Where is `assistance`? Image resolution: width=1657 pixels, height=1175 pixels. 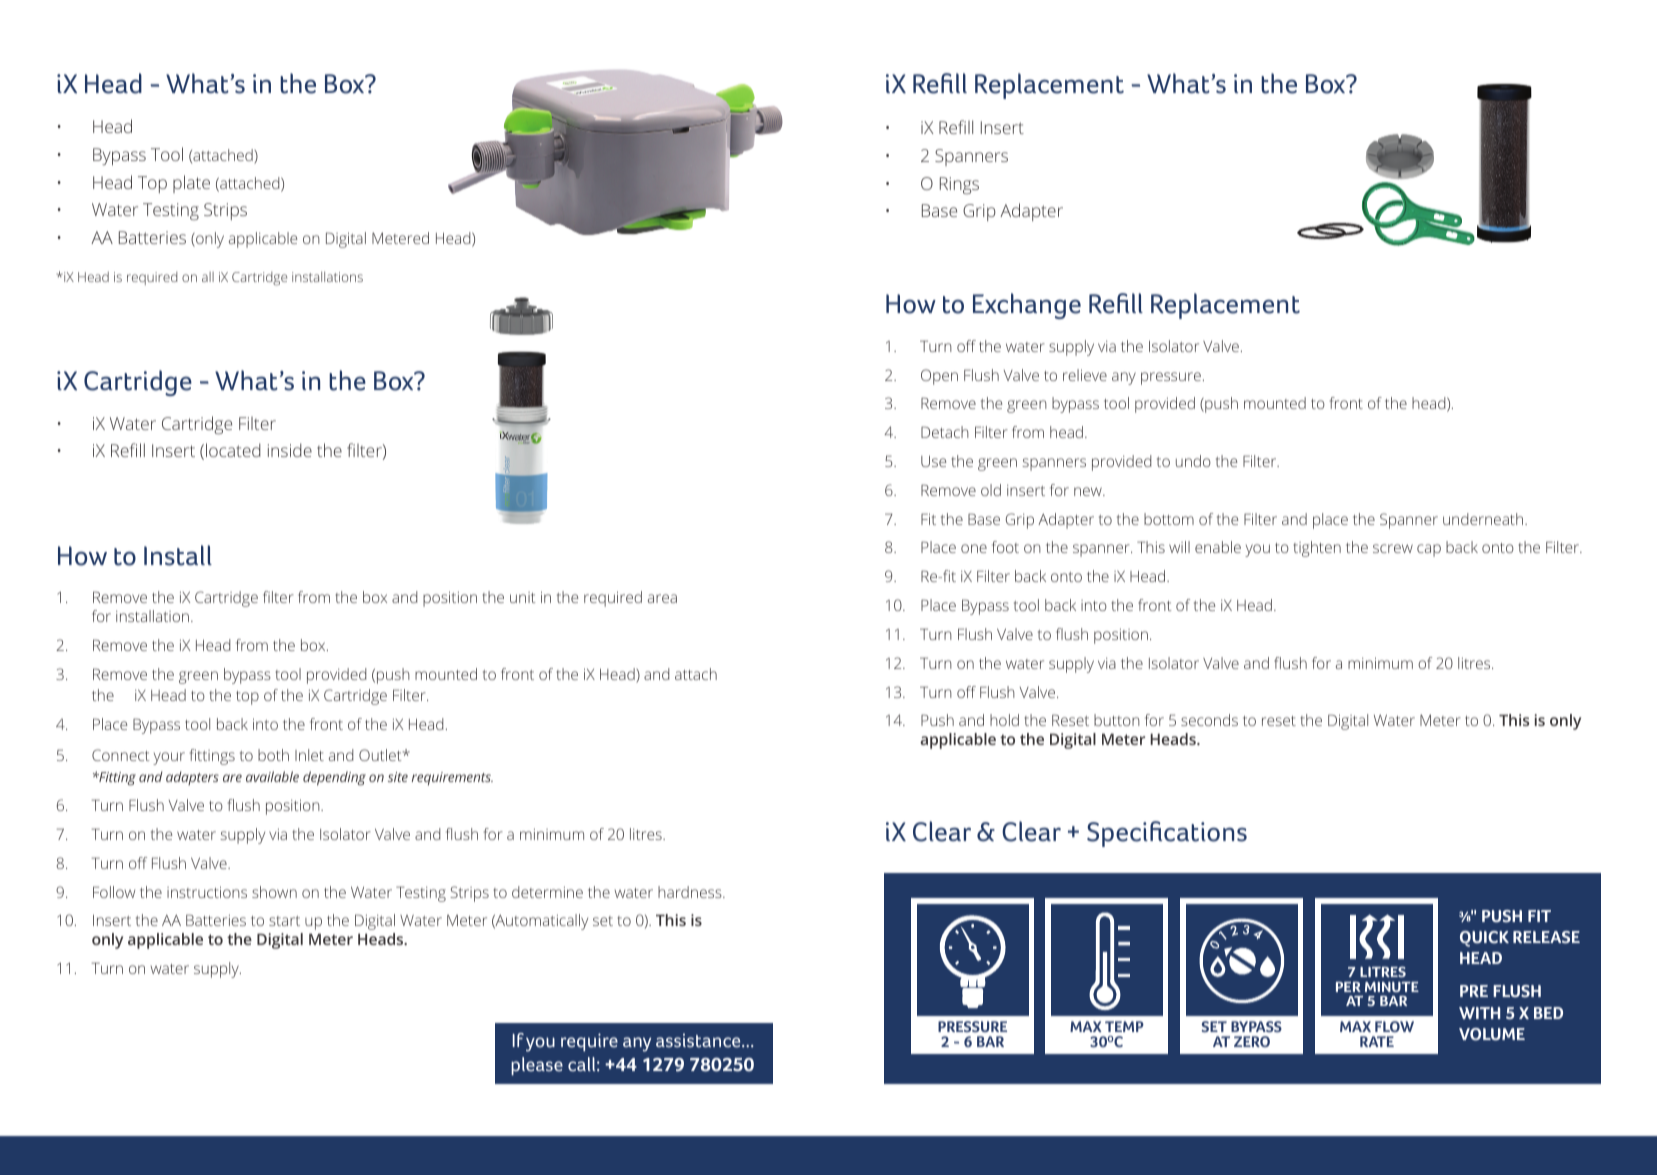 assistance is located at coordinates (699, 1040).
